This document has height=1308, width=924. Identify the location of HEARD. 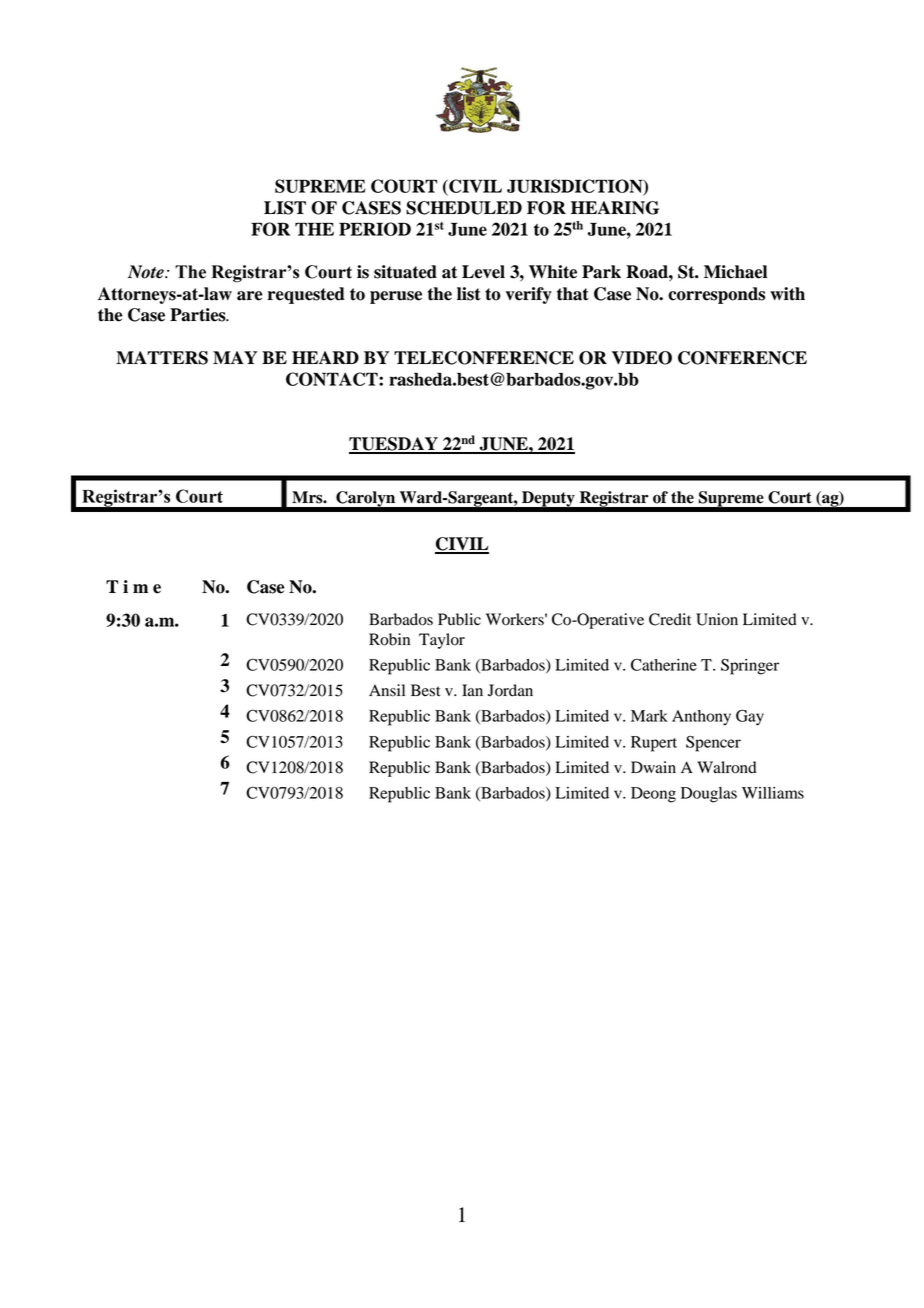
(325, 357).
